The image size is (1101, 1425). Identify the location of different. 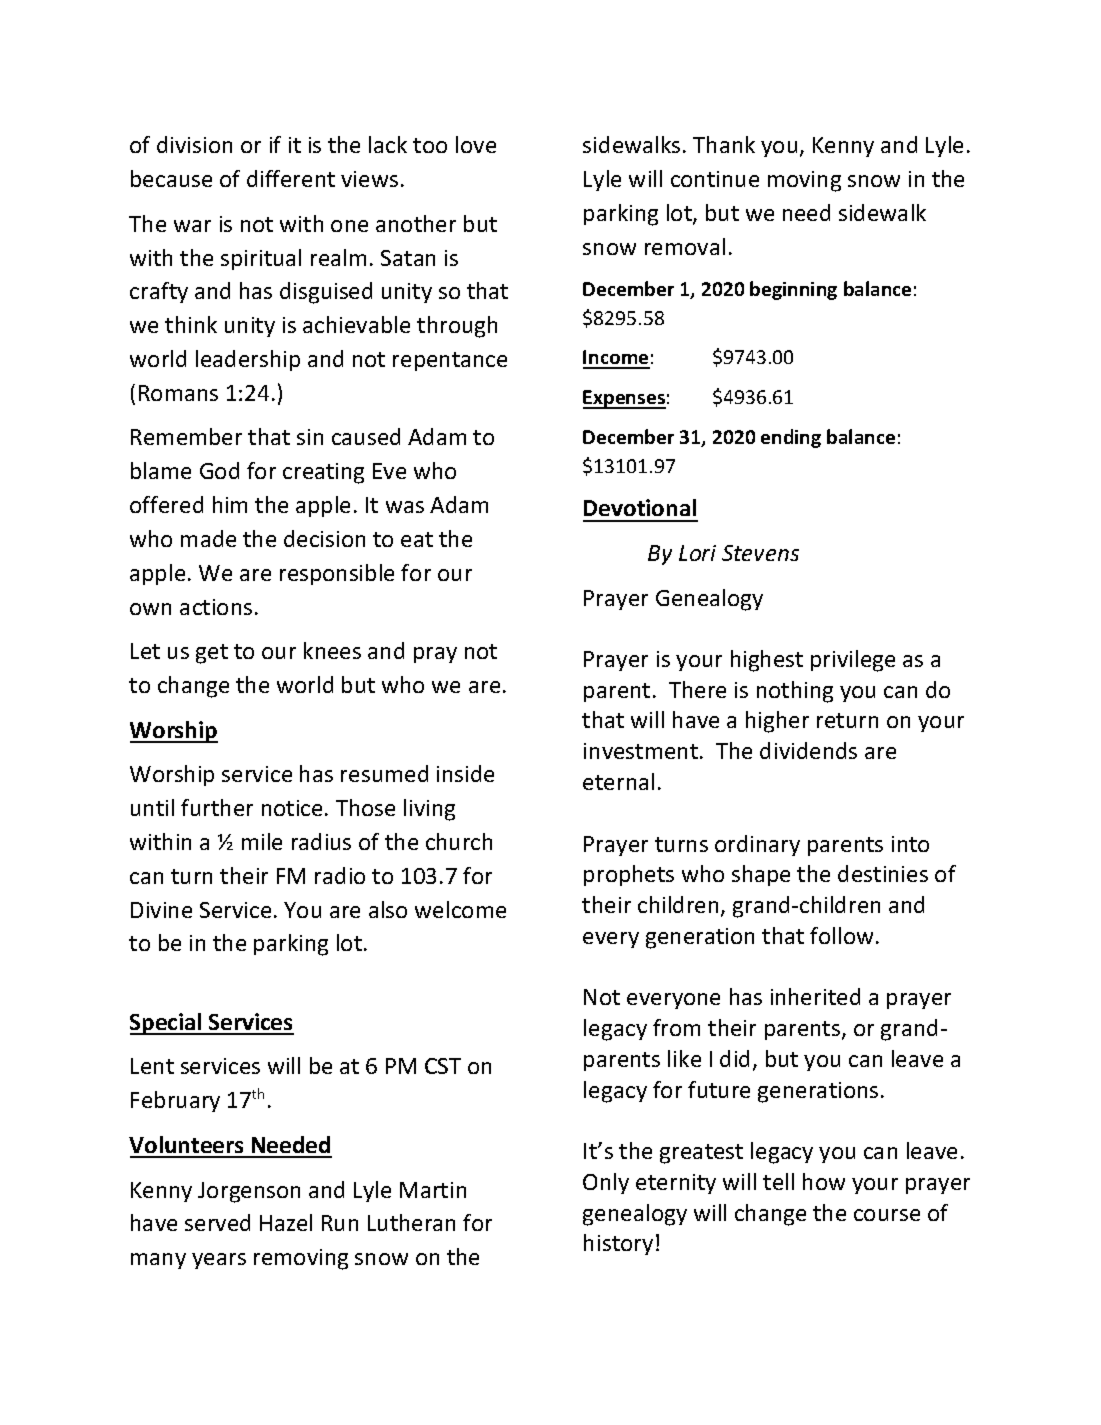
(291, 178).
